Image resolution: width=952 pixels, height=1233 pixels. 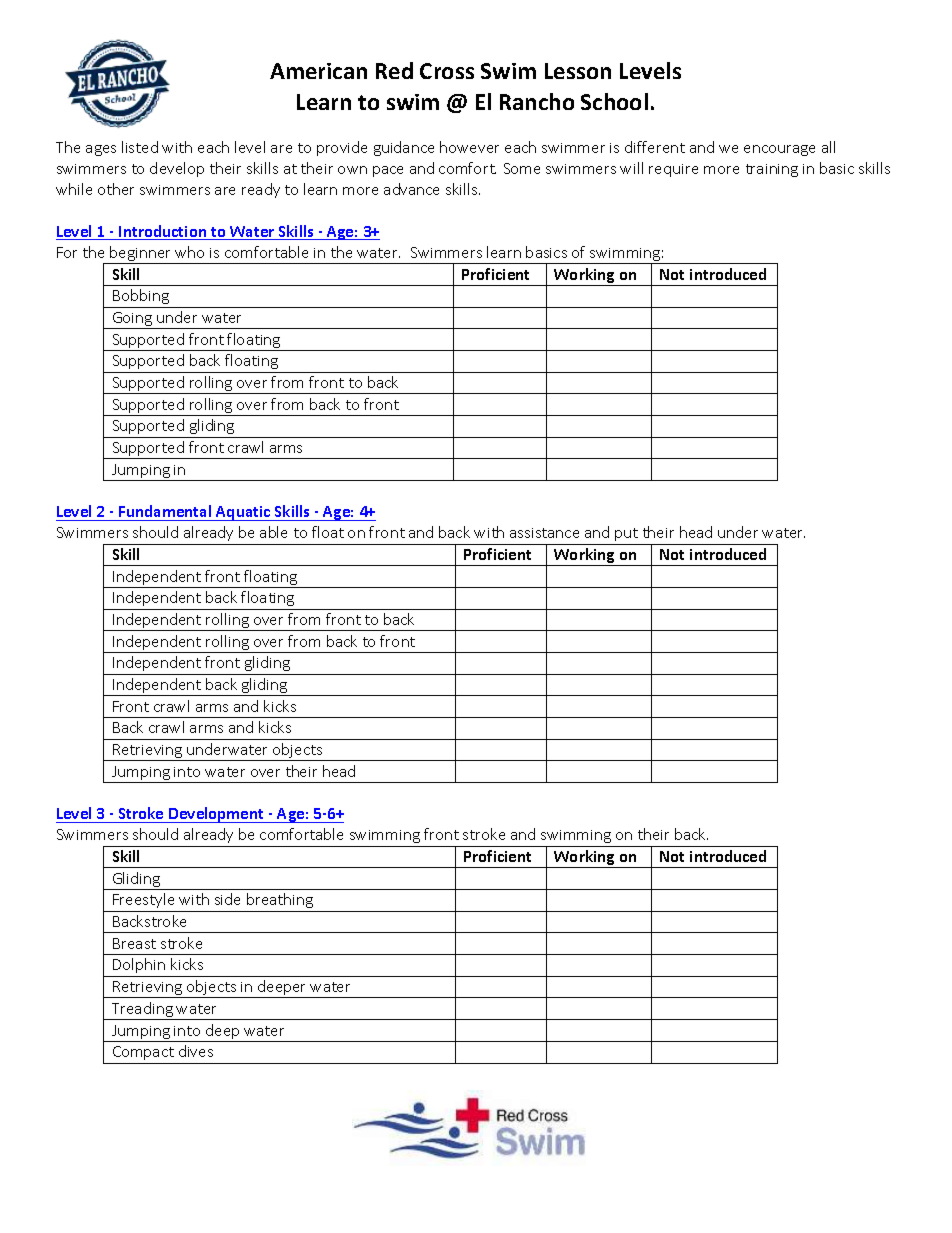 I want to click on Treading, so click(x=142, y=1011).
